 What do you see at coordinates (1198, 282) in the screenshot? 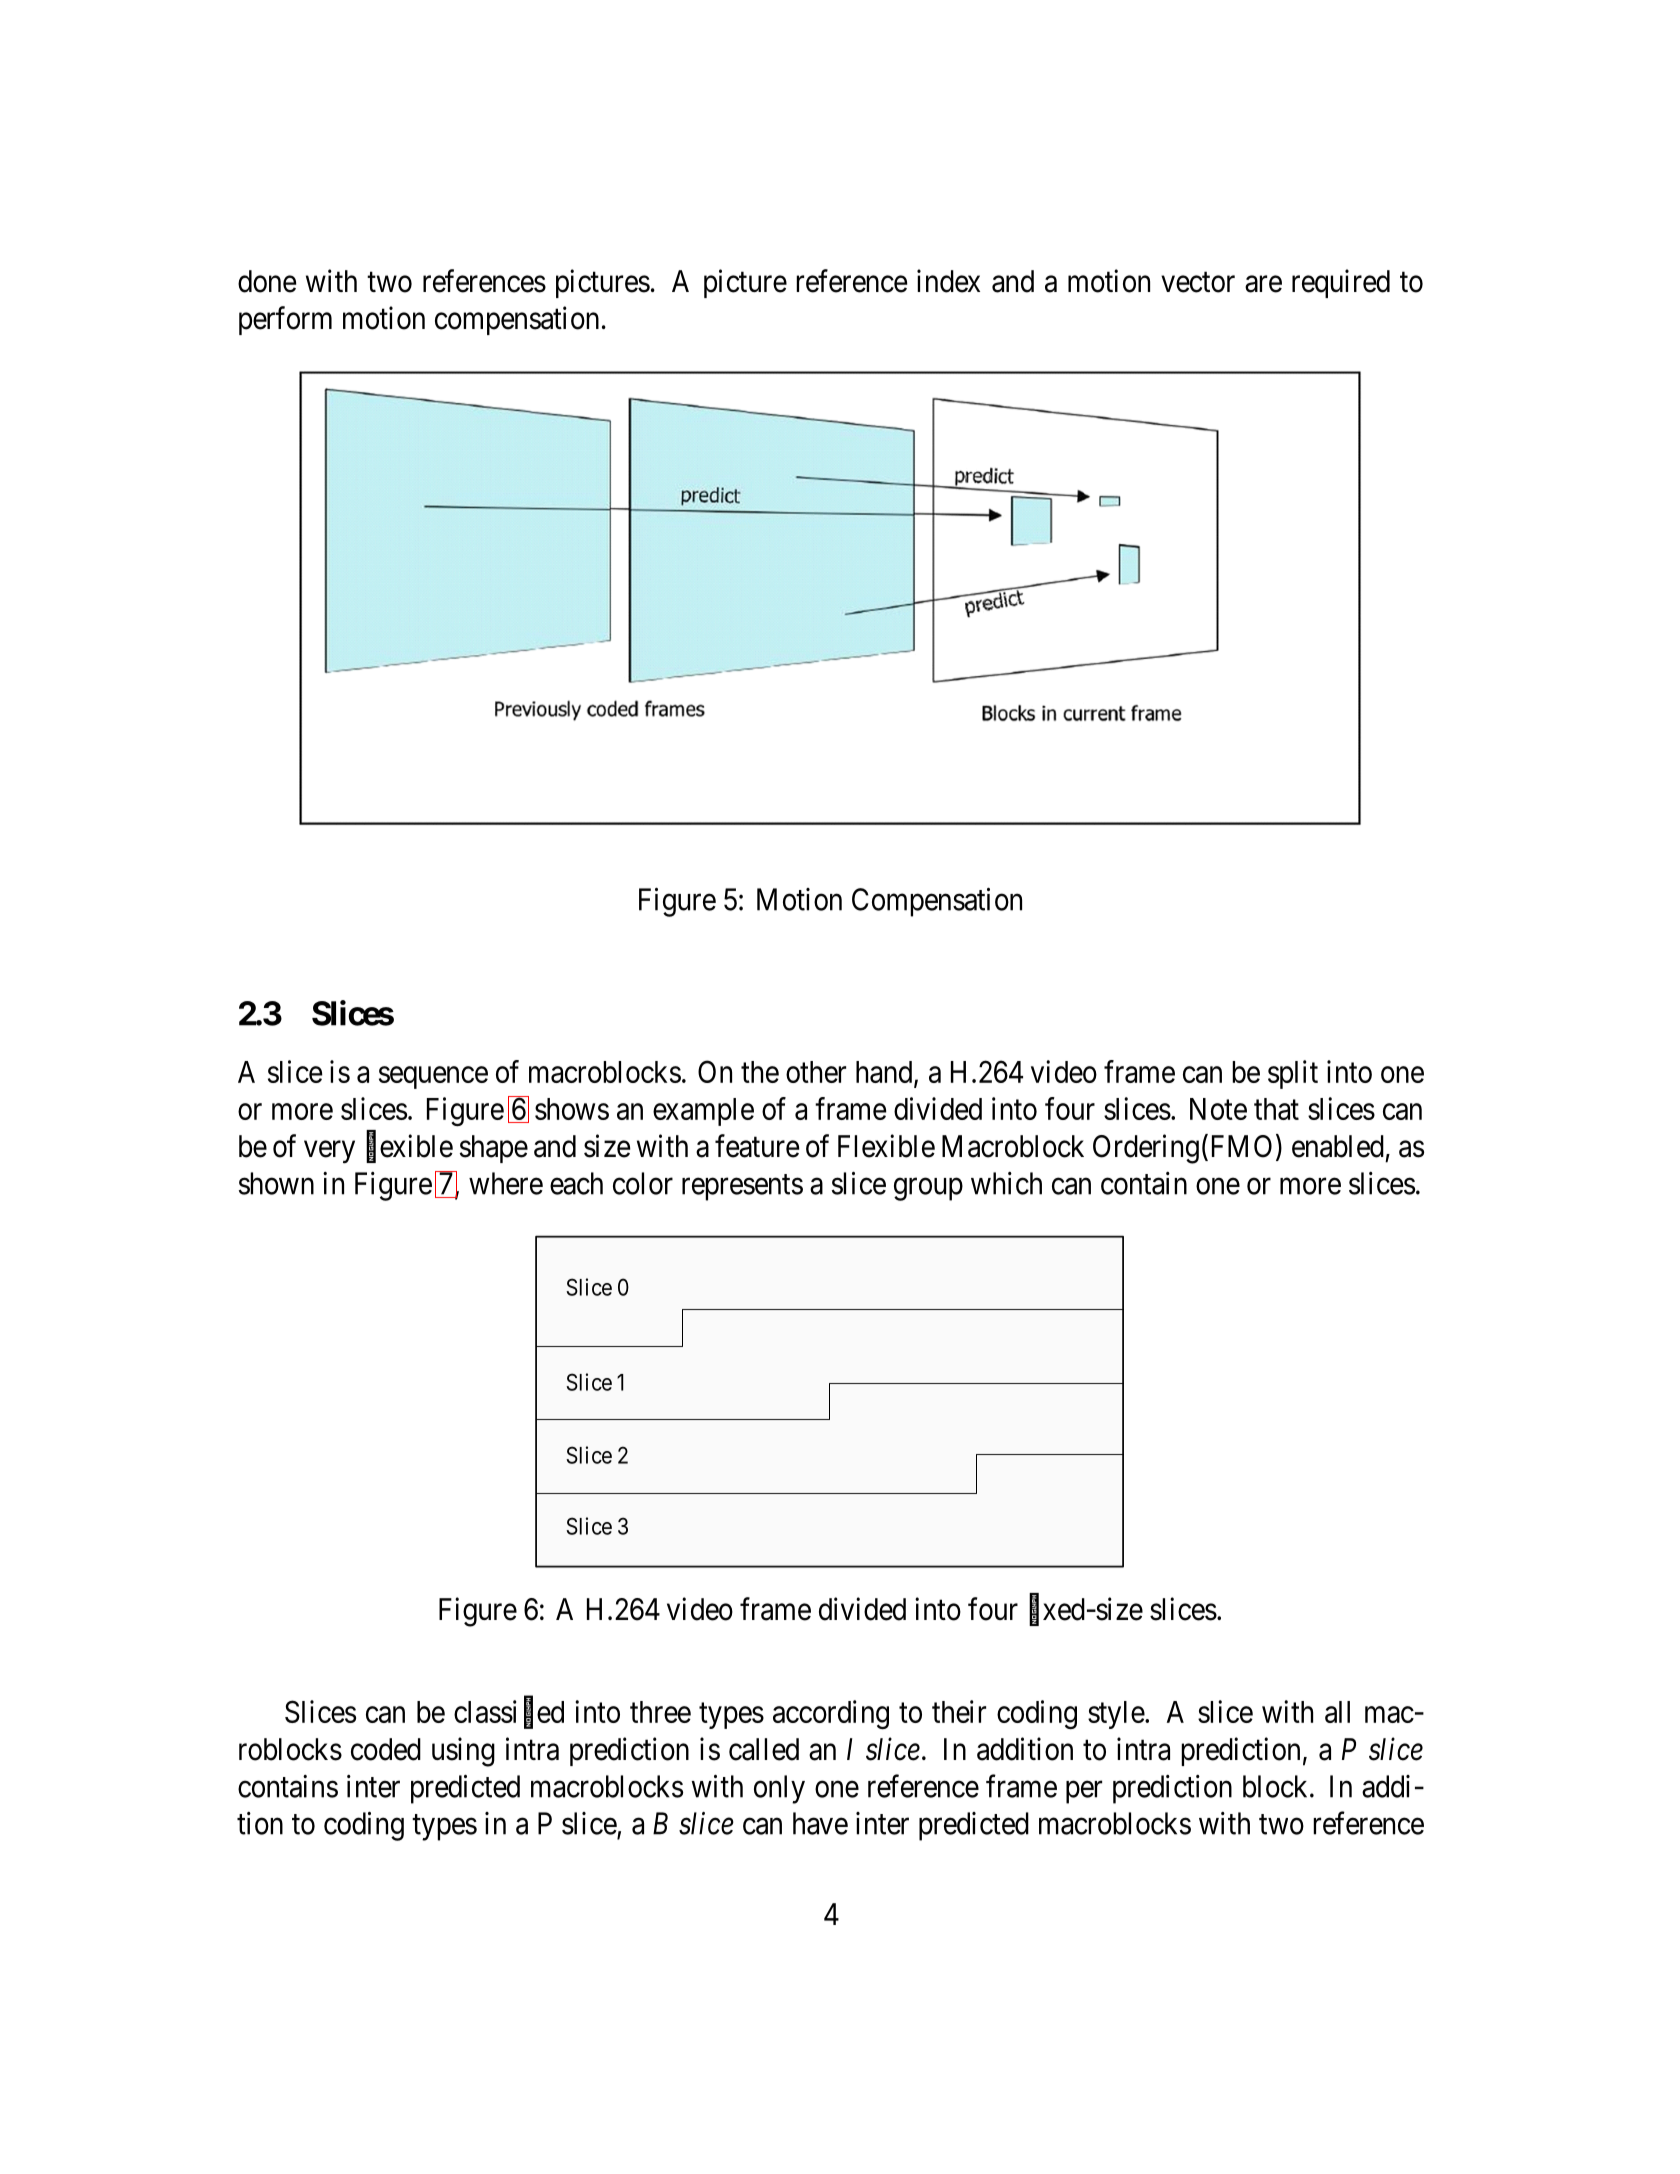
I see `vector` at bounding box center [1198, 282].
